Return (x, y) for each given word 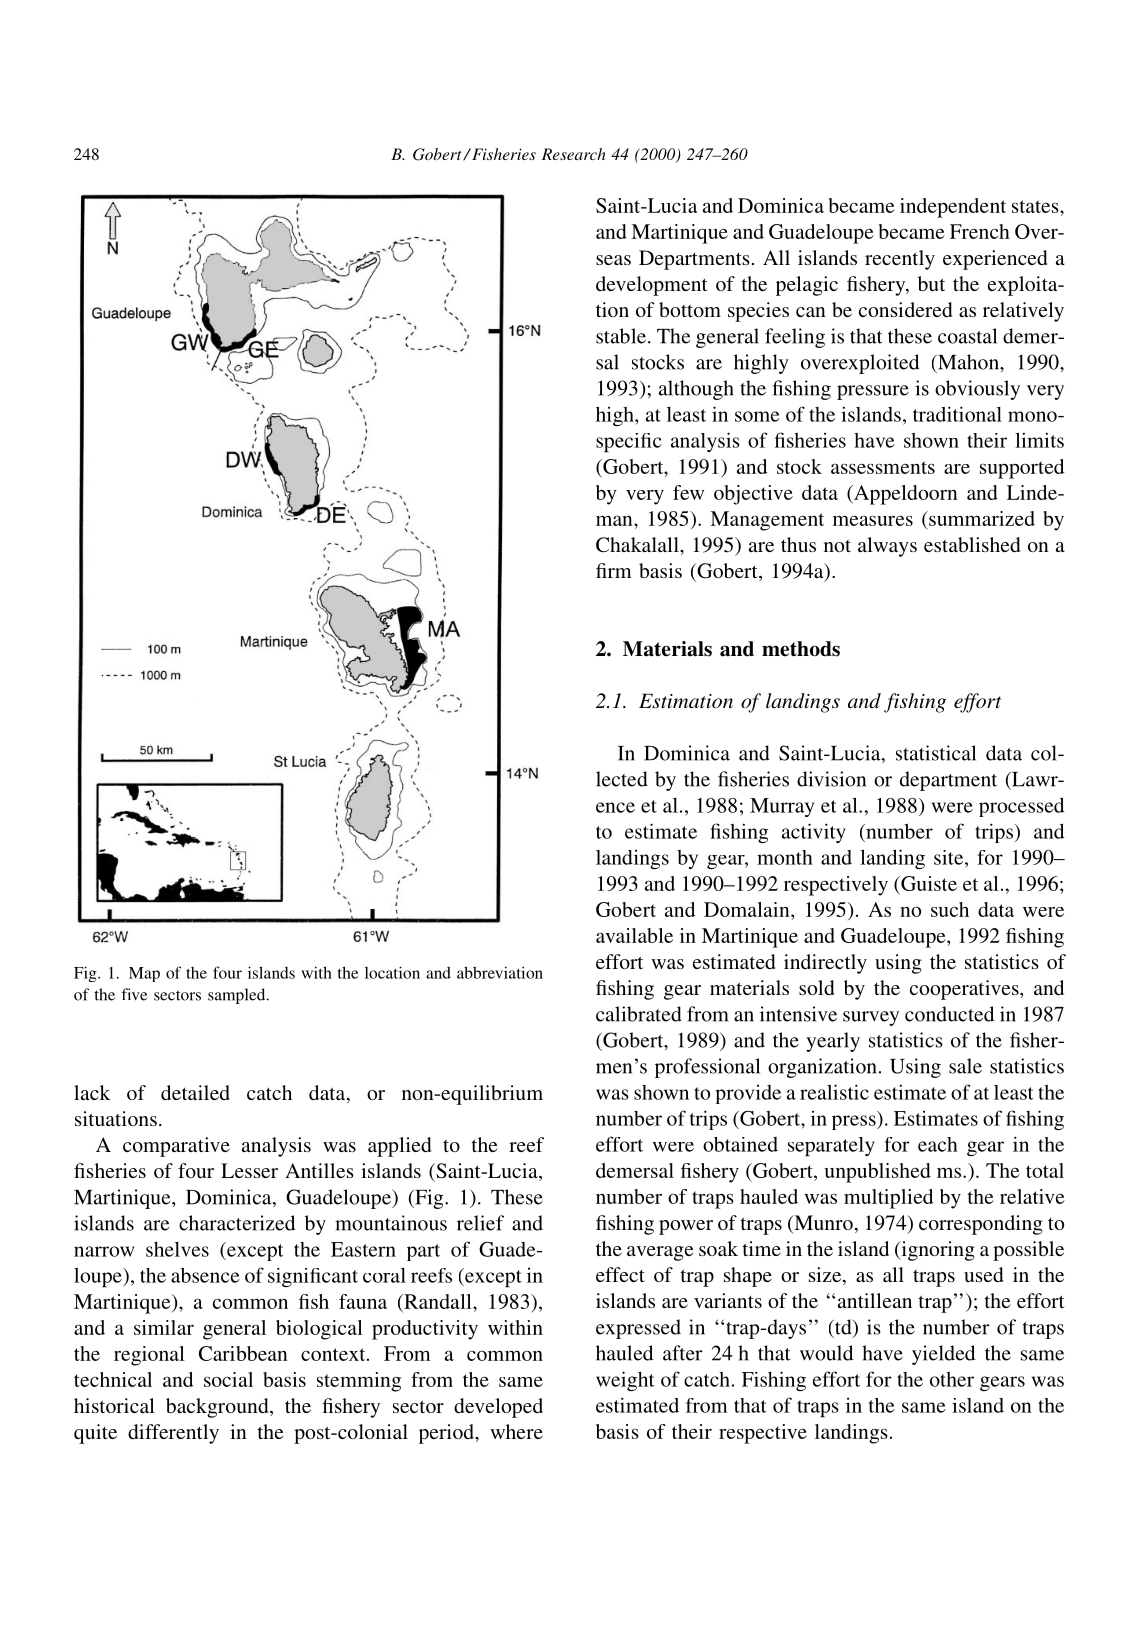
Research (574, 154)
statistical (936, 753)
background (218, 1408)
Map (144, 974)
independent (953, 208)
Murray (782, 807)
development (652, 286)
